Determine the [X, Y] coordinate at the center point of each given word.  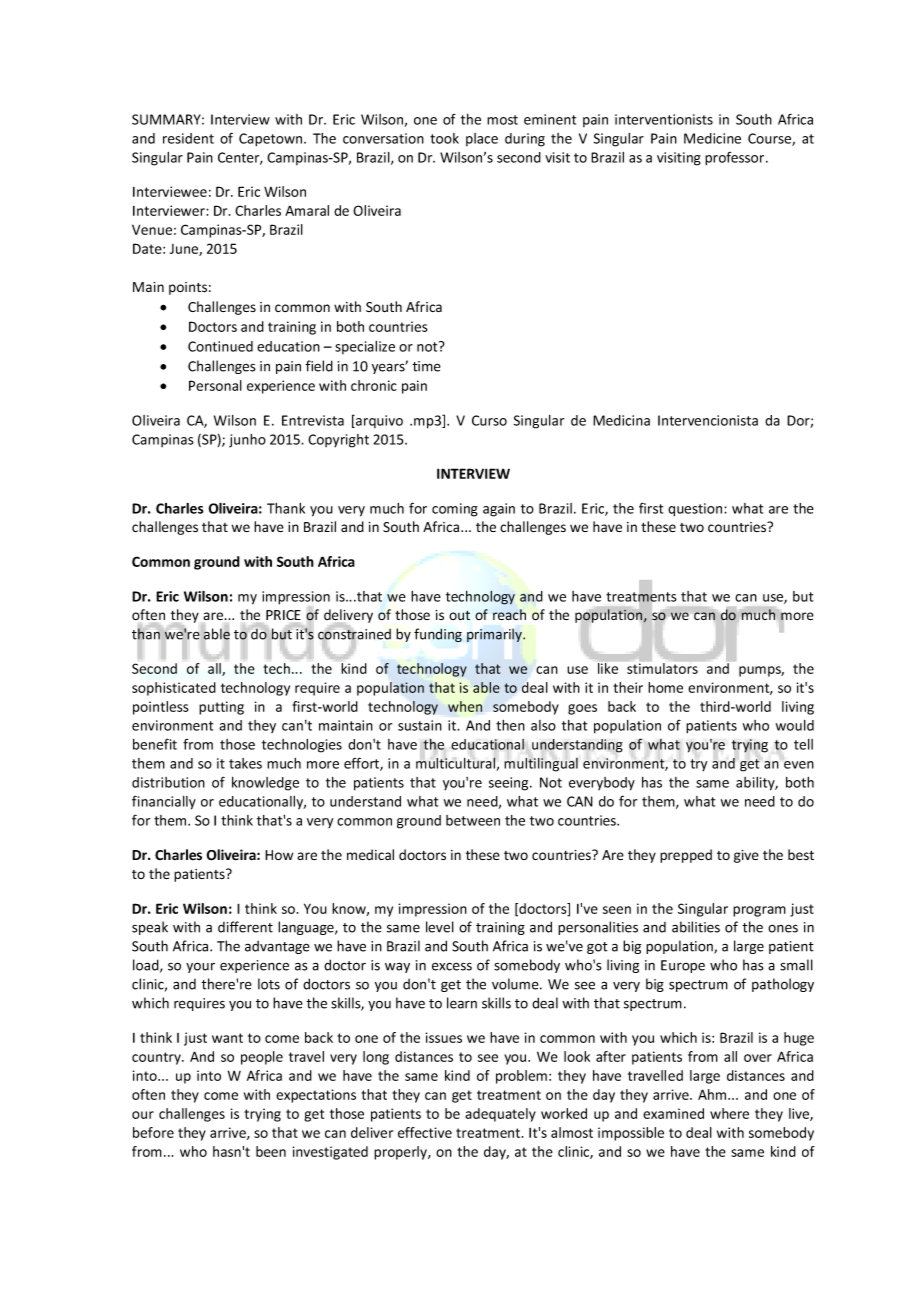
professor [736, 159]
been [271, 1151]
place [482, 139]
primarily [495, 635]
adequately [500, 1115]
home [665, 687]
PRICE [283, 615]
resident [188, 138]
